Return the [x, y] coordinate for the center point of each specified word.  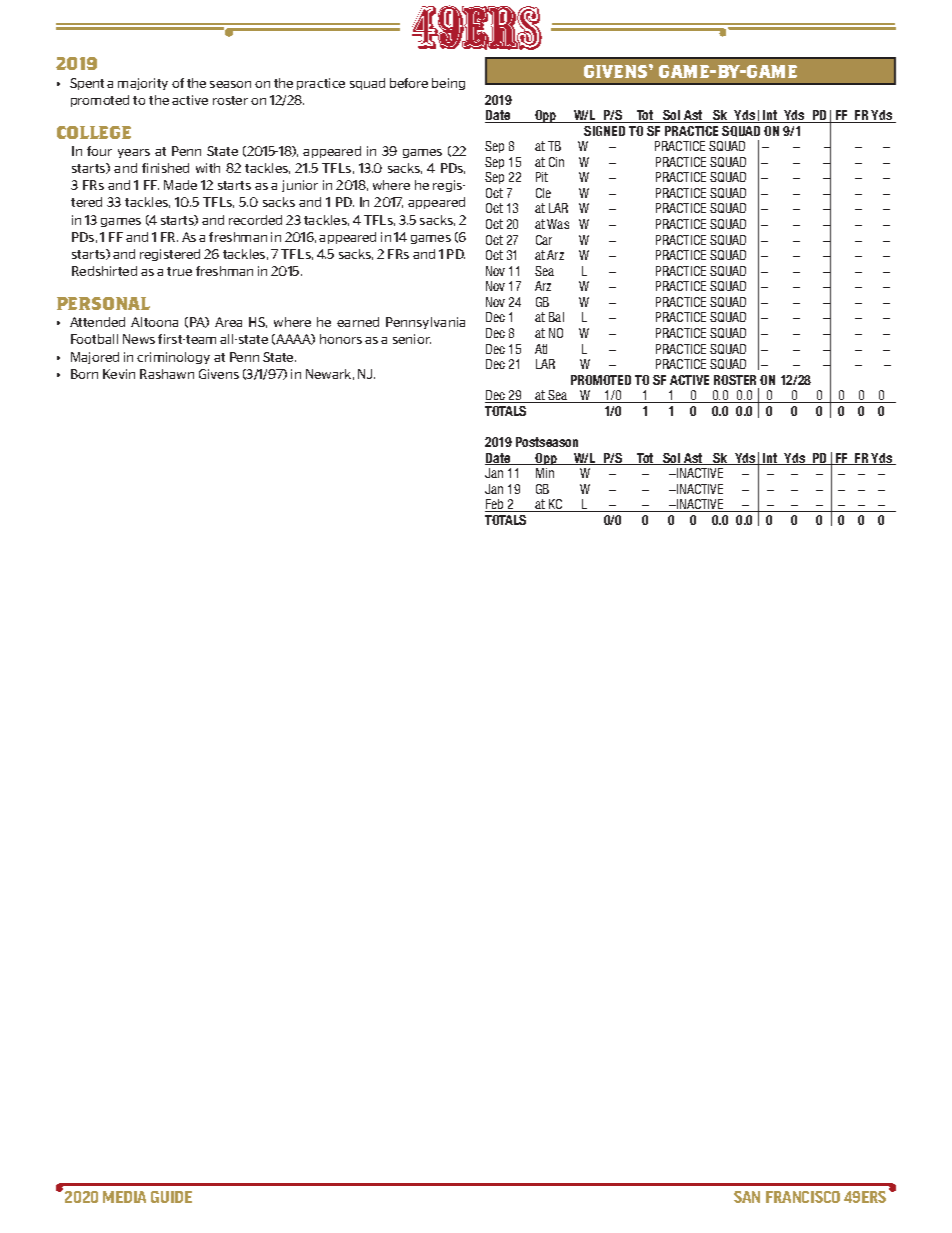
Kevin [119, 374]
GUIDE [171, 1197]
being [448, 84]
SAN [747, 1197]
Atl [541, 349]
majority [143, 84]
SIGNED [604, 131]
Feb [495, 505]
